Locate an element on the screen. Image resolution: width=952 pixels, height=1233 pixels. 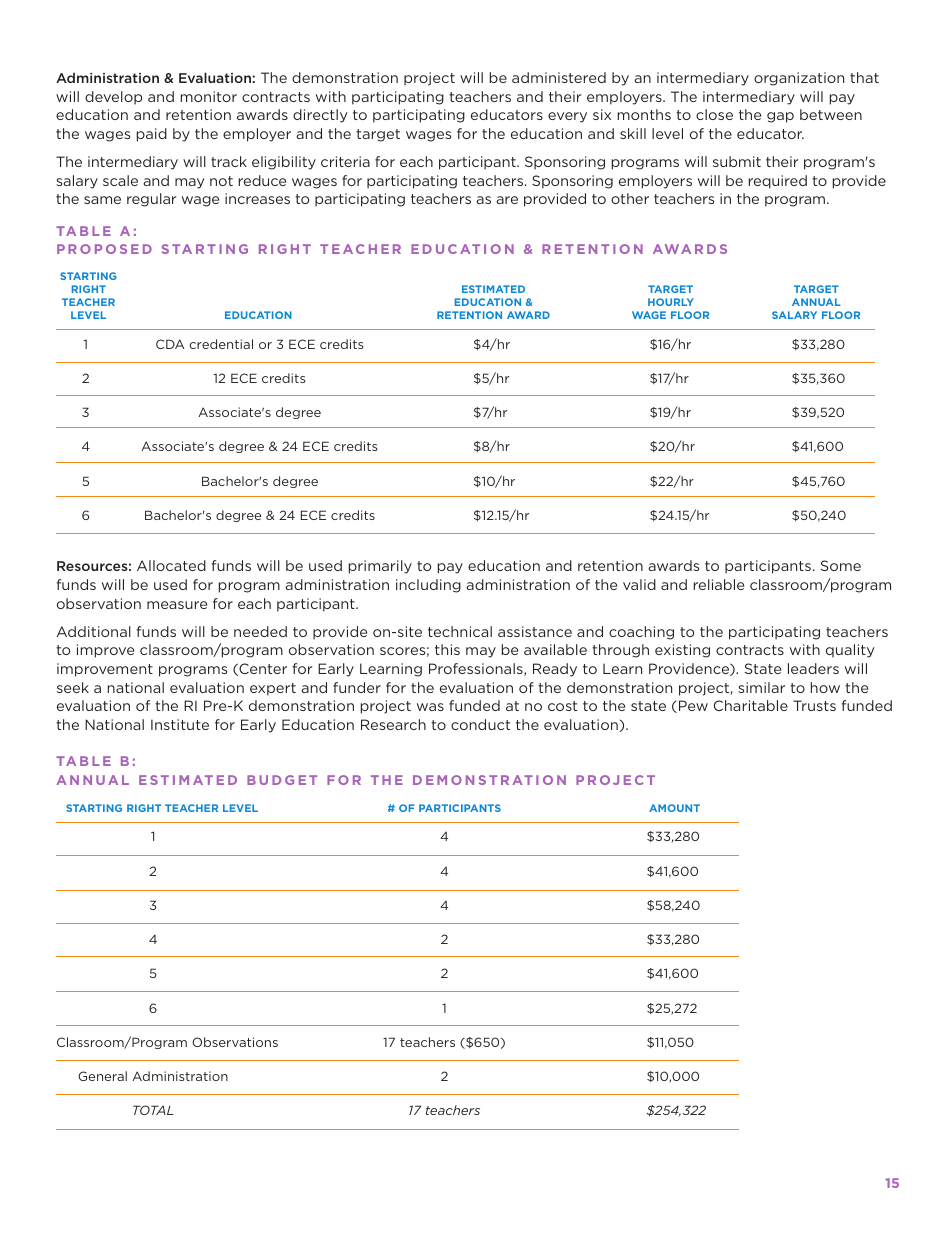
Charitable is located at coordinates (751, 705).
